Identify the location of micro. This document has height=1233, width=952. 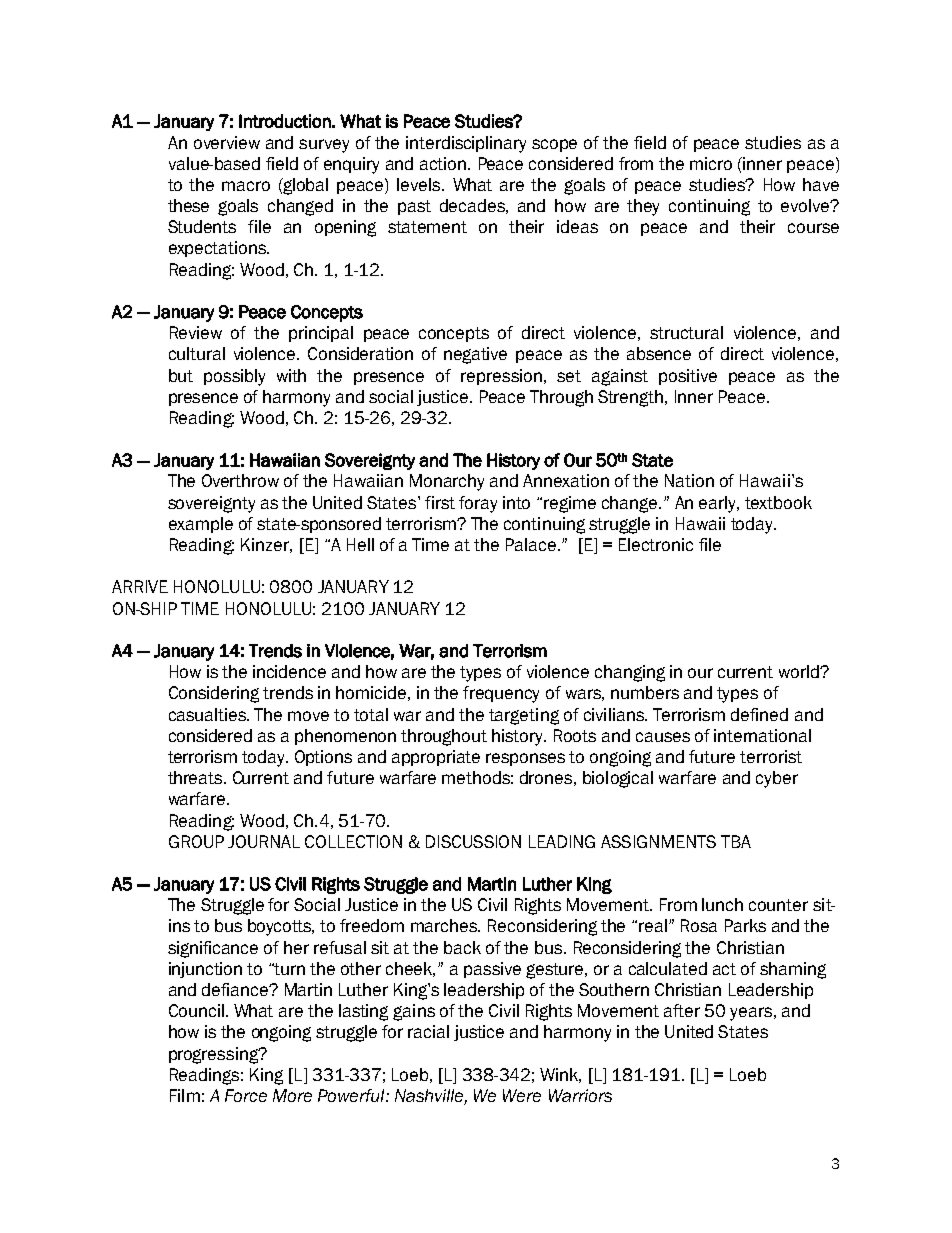
(711, 163).
